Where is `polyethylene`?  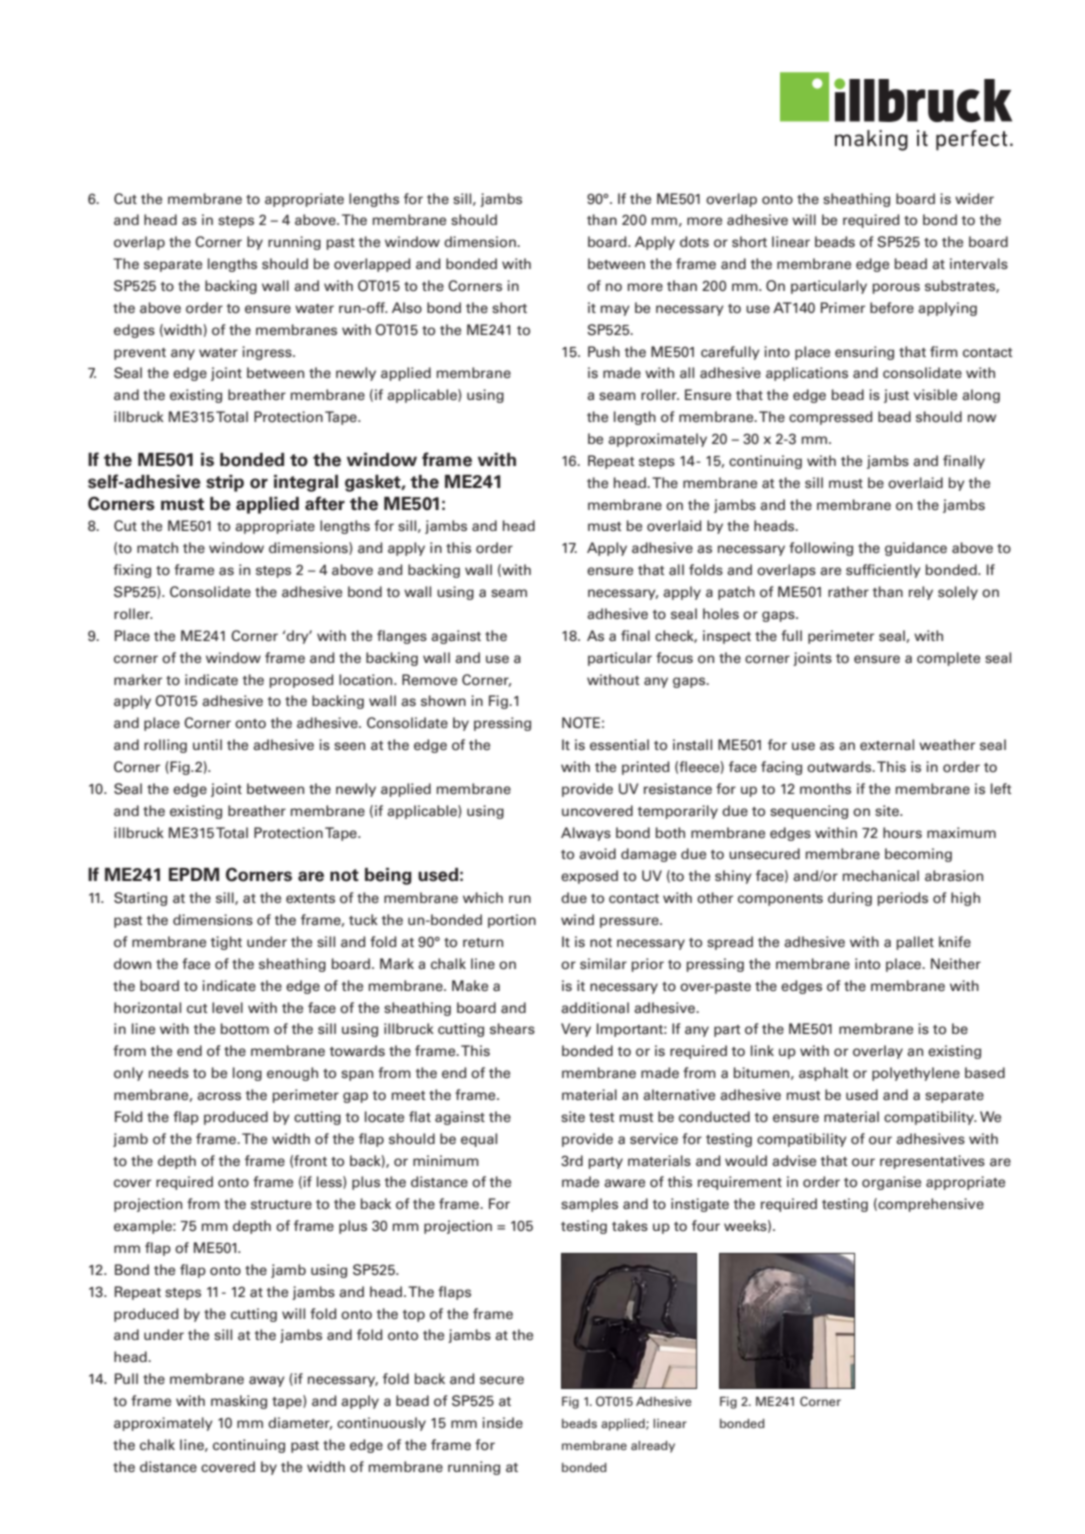 polyethylene is located at coordinates (916, 1074).
